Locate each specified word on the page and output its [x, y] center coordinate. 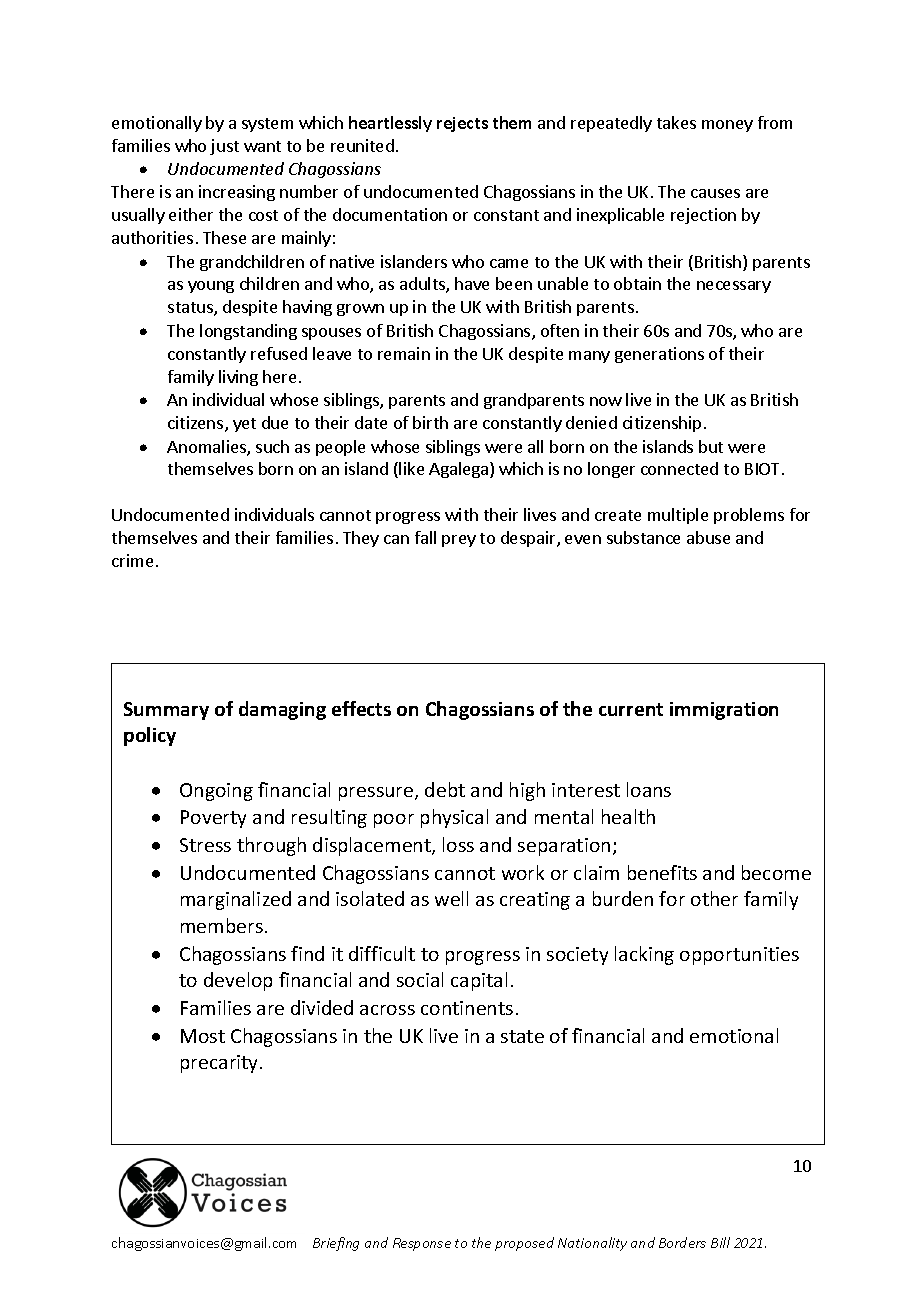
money [727, 126]
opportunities [739, 956]
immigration [724, 711]
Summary [166, 711]
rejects [462, 124]
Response [422, 1244]
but [711, 446]
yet [244, 425]
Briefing [336, 1244]
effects [361, 708]
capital [479, 981]
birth [430, 422]
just [224, 147]
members [222, 925]
